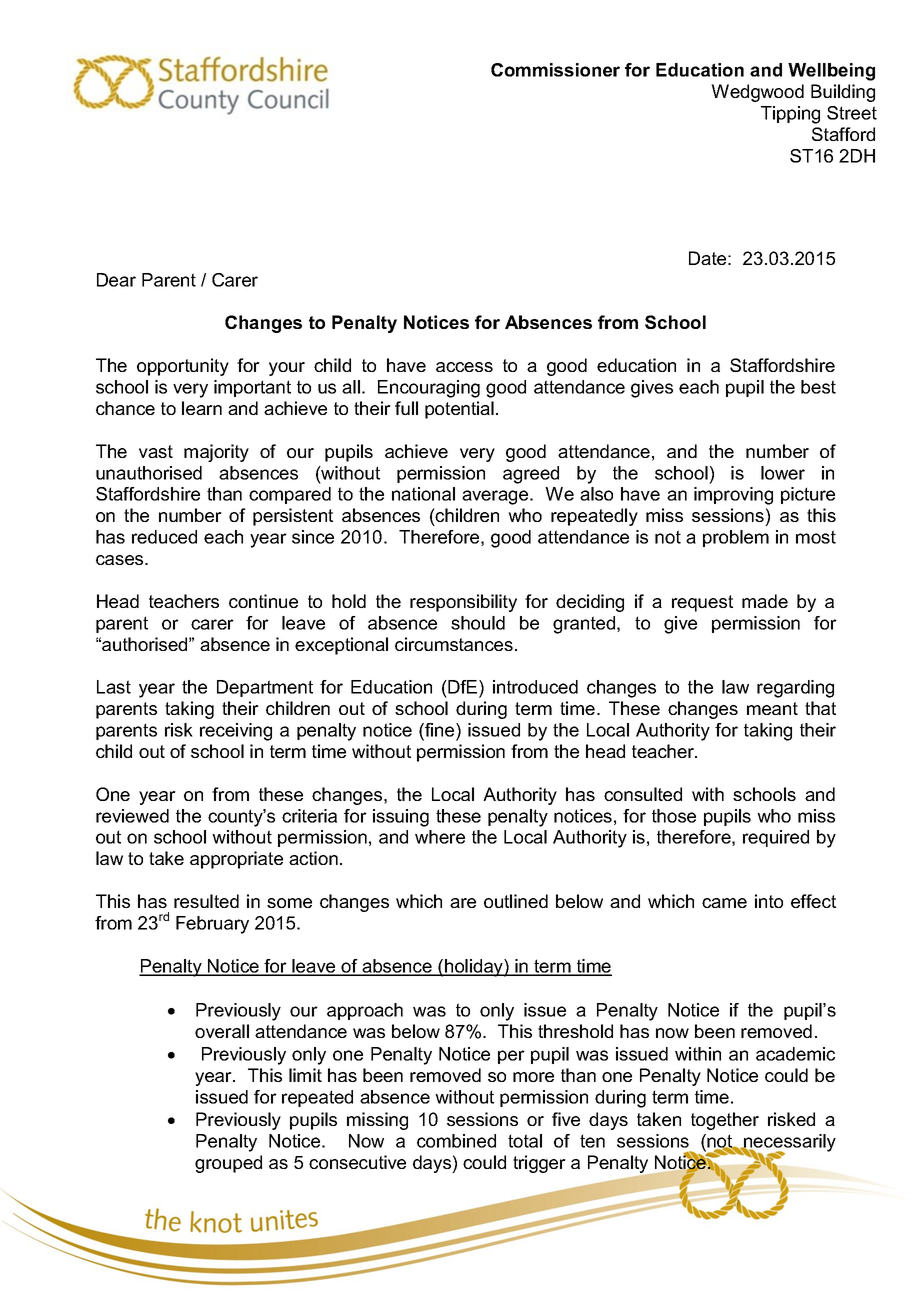 This screenshot has height=1308, width=924. What do you see at coordinates (116, 280) in the screenshot?
I see `Dear` at bounding box center [116, 280].
